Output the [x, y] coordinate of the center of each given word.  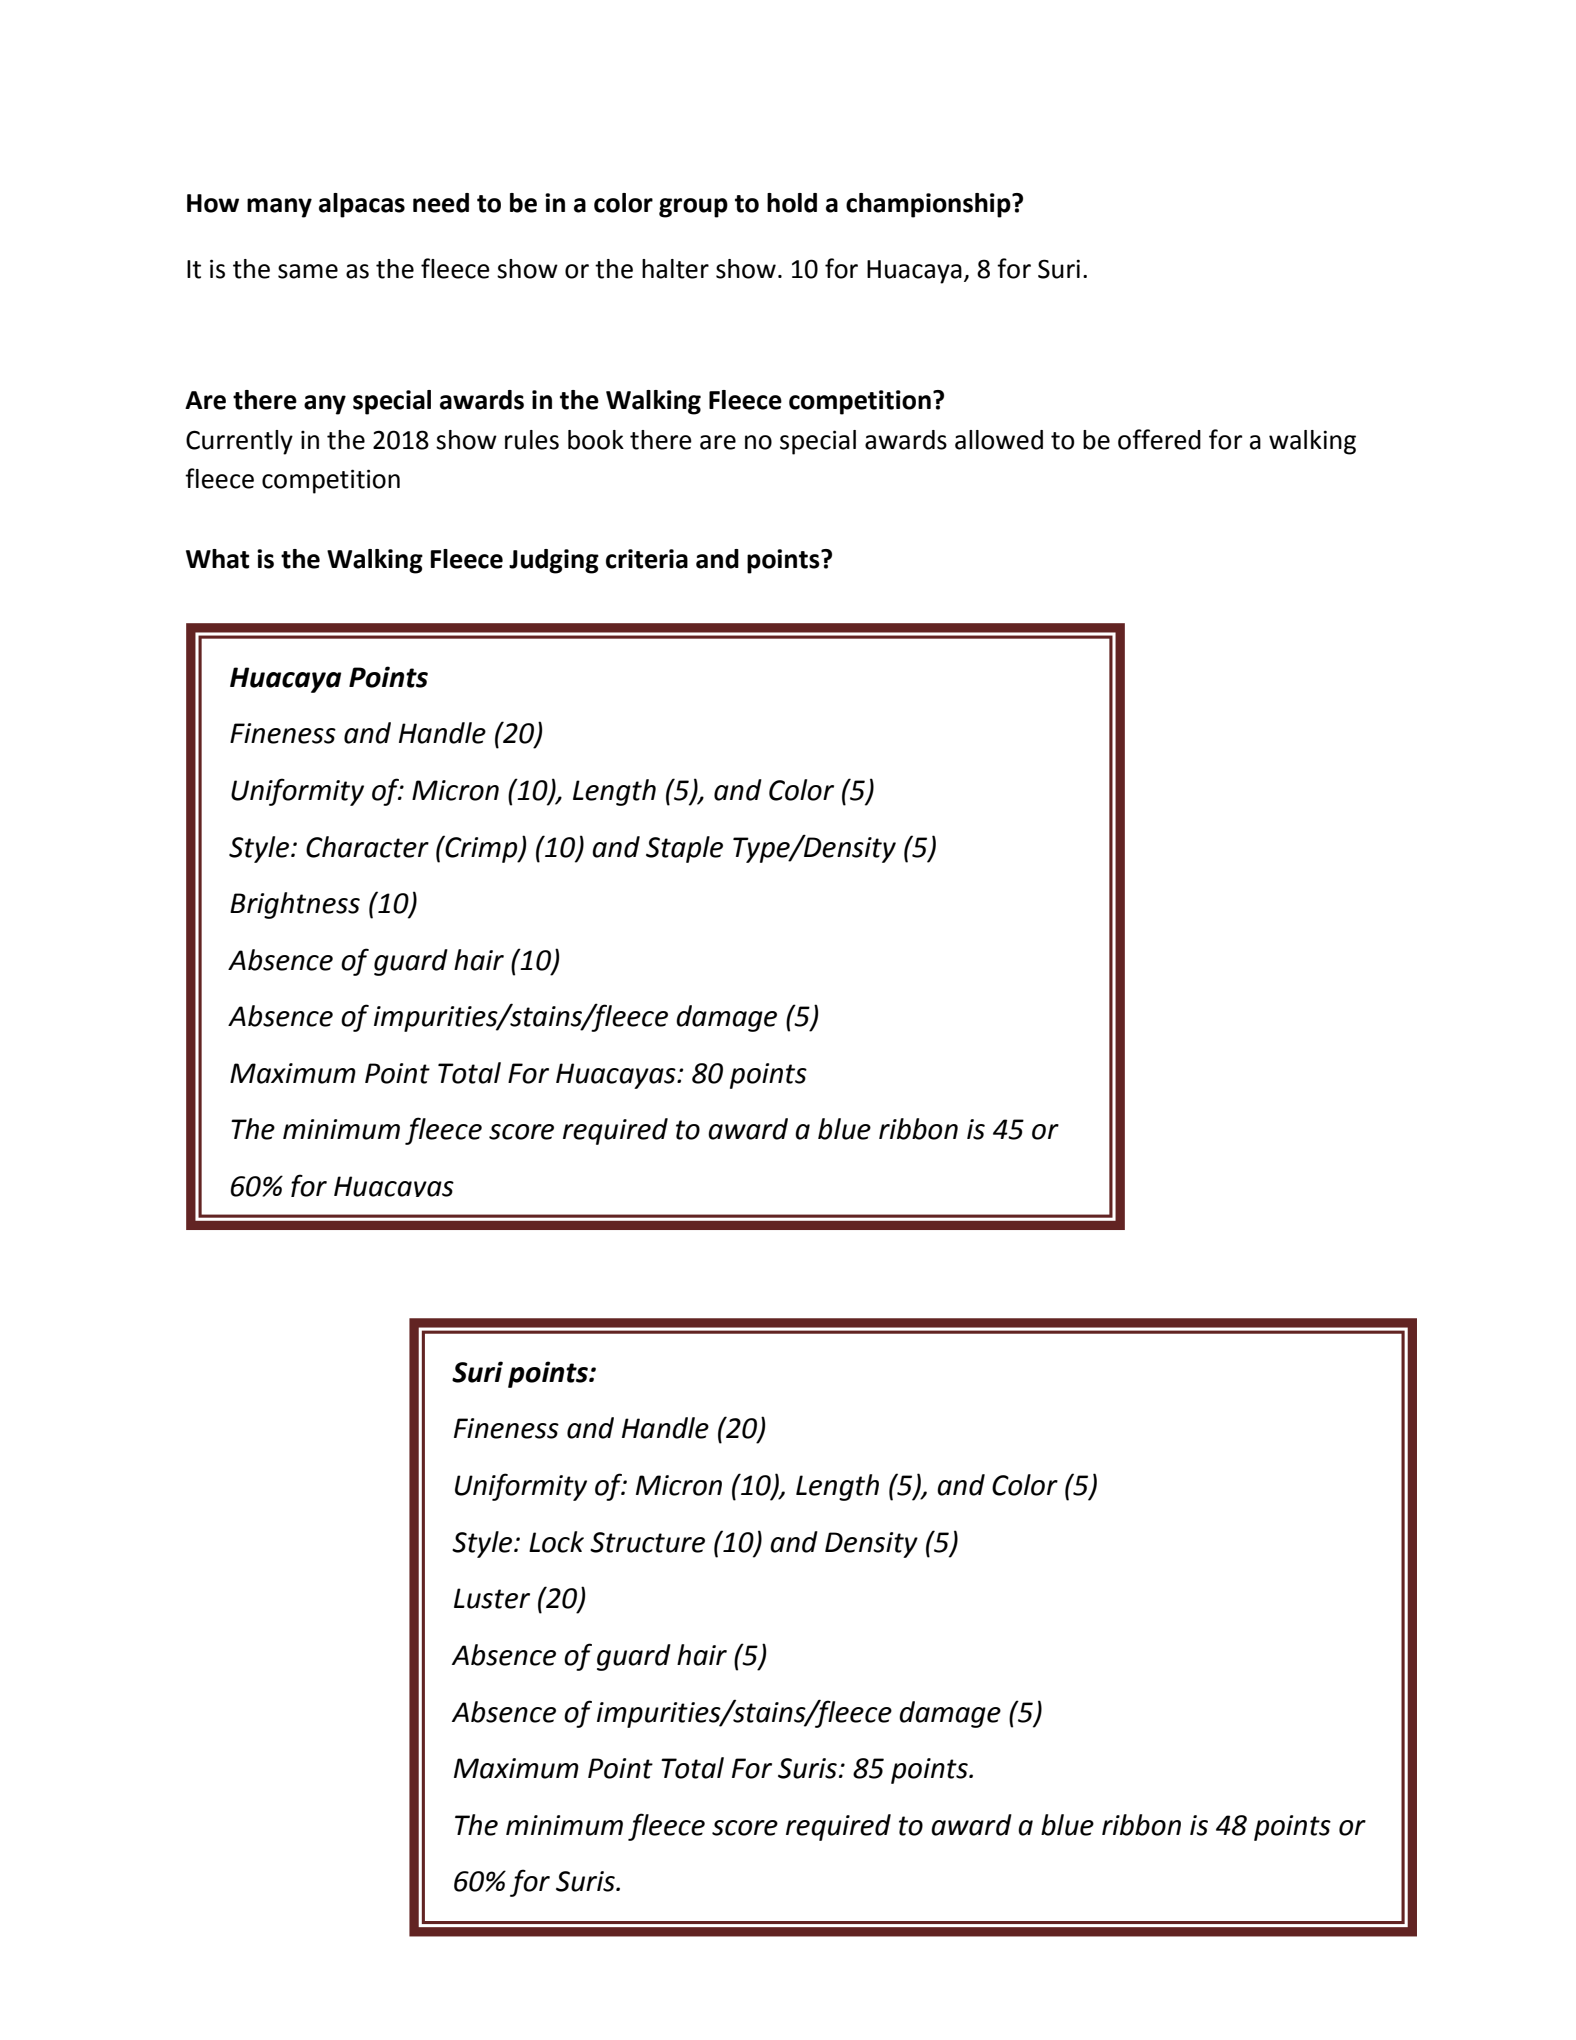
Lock [556, 1542]
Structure [647, 1542]
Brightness [295, 905]
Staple [684, 849]
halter [675, 269]
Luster [492, 1598]
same [308, 271]
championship [929, 205]
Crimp [482, 849]
